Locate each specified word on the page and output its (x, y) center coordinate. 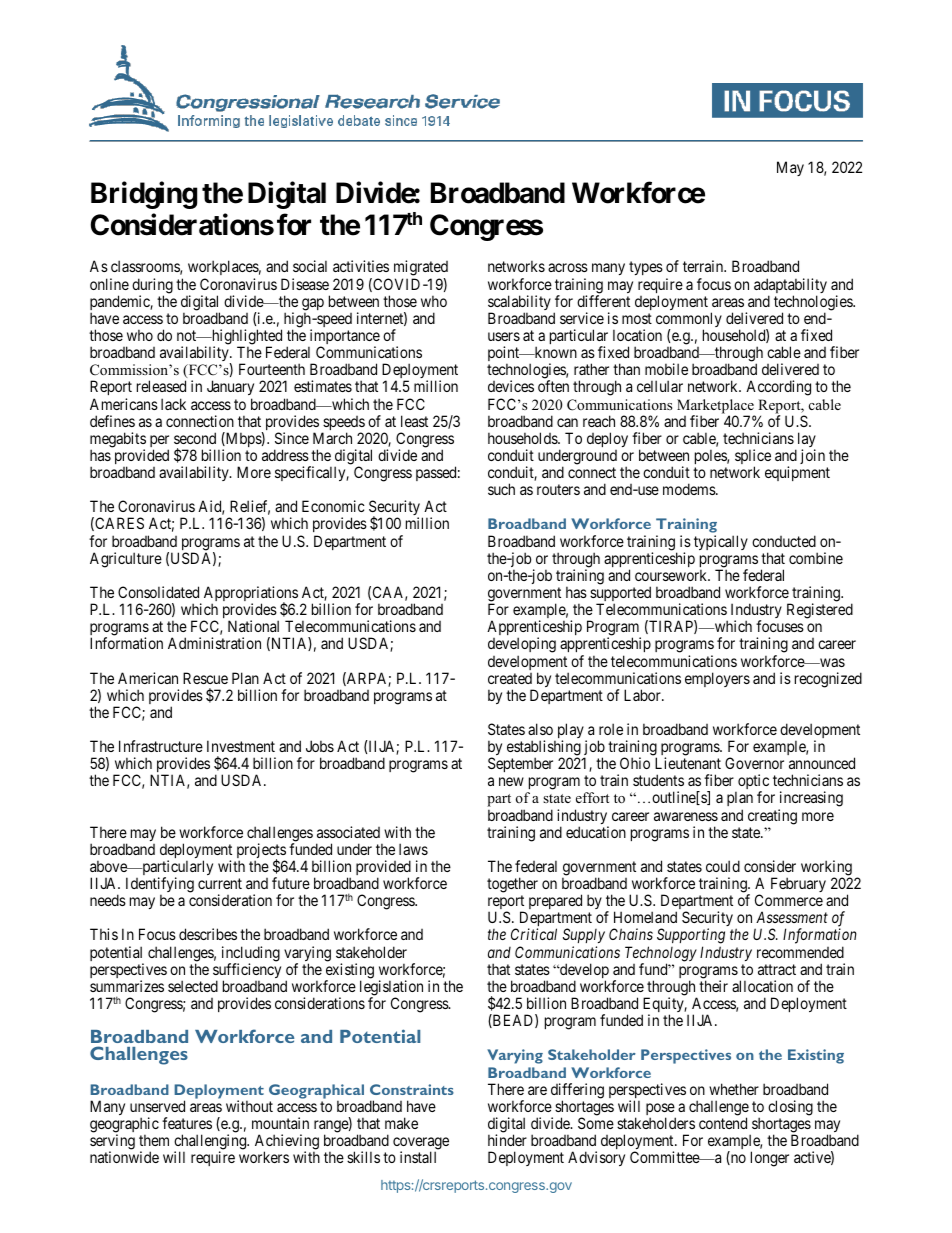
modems (690, 489)
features (187, 1123)
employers (717, 679)
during (152, 287)
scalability (519, 304)
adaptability (790, 287)
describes (208, 934)
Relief (250, 507)
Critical (534, 934)
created (510, 678)
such (501, 489)
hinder (507, 1140)
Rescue (205, 678)
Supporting (691, 937)
